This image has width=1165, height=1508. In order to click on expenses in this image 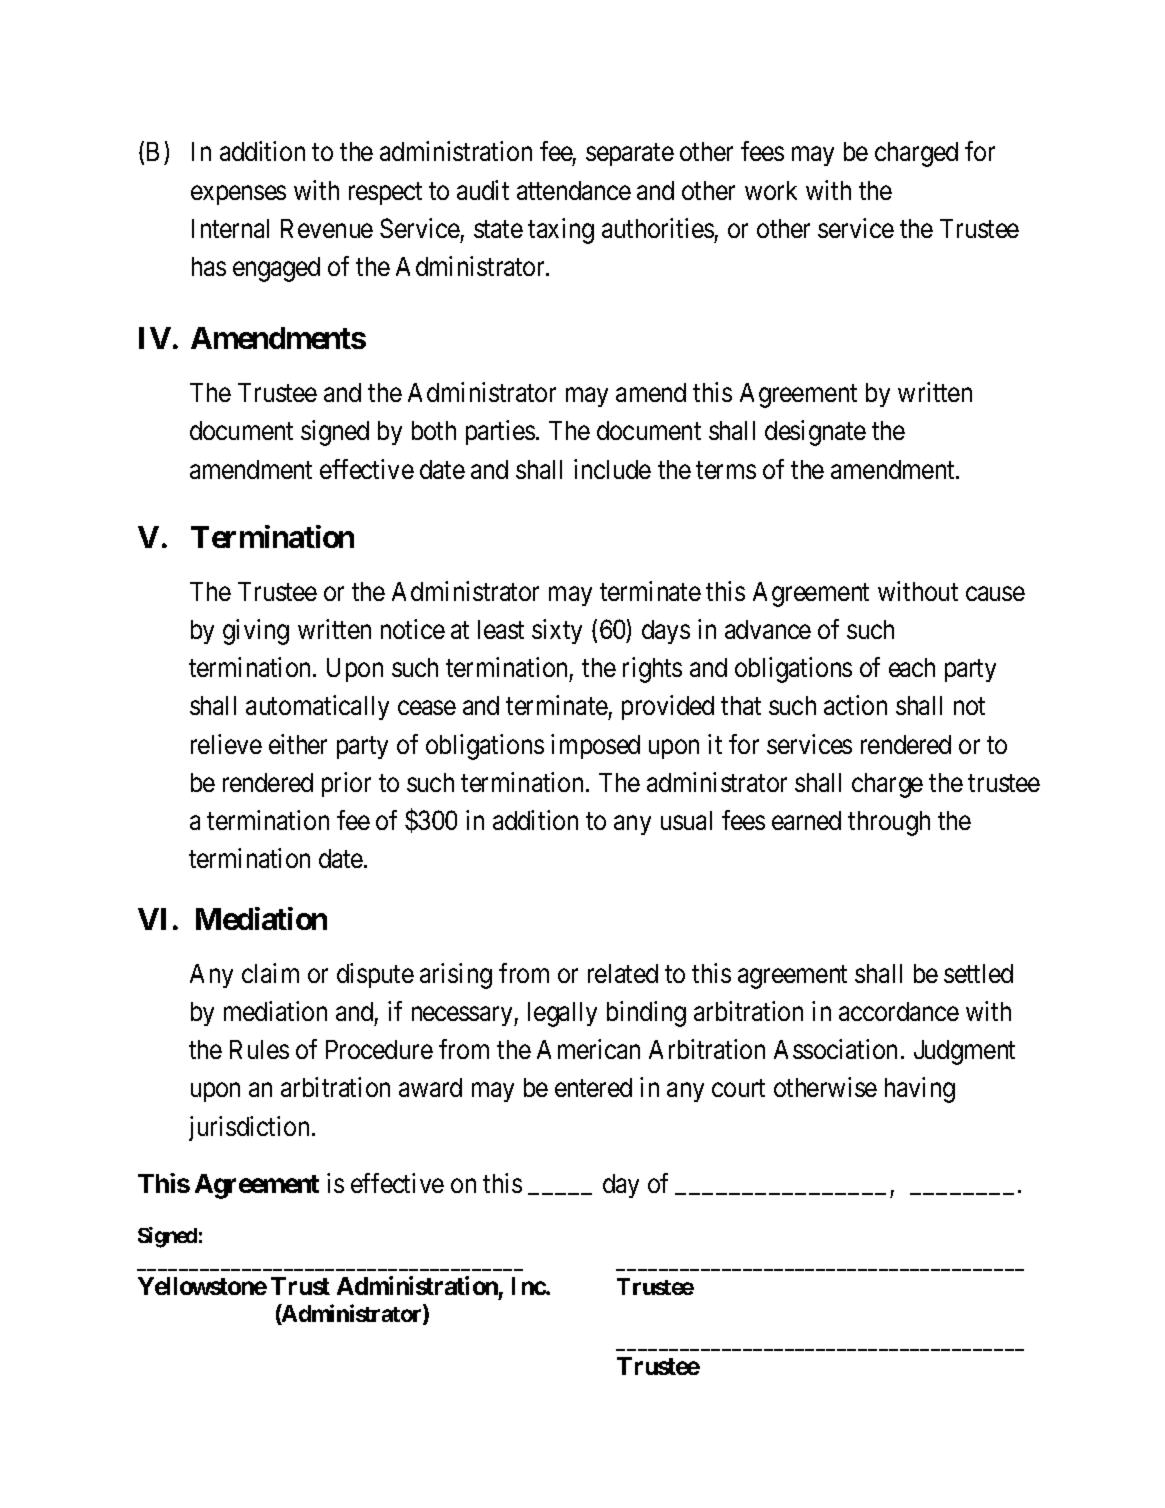, I will do `click(238, 195)`.
